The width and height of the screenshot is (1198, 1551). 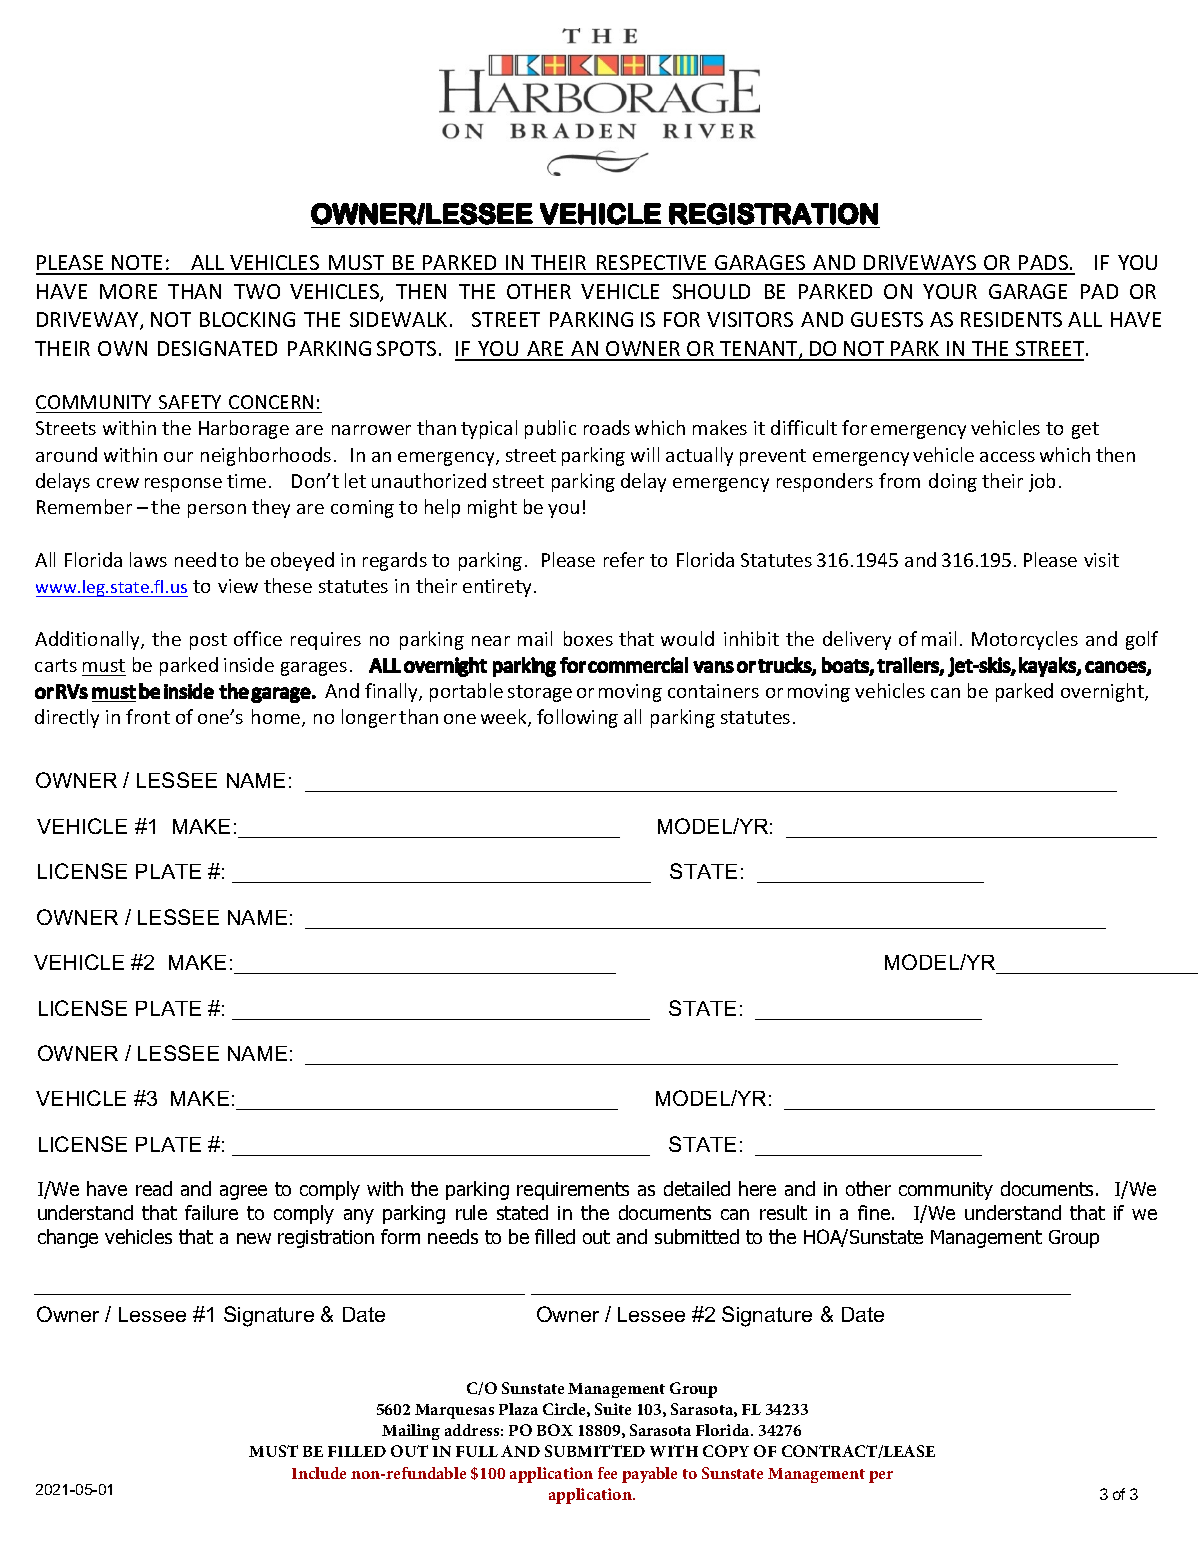 I want to click on requirements, so click(x=573, y=1191).
